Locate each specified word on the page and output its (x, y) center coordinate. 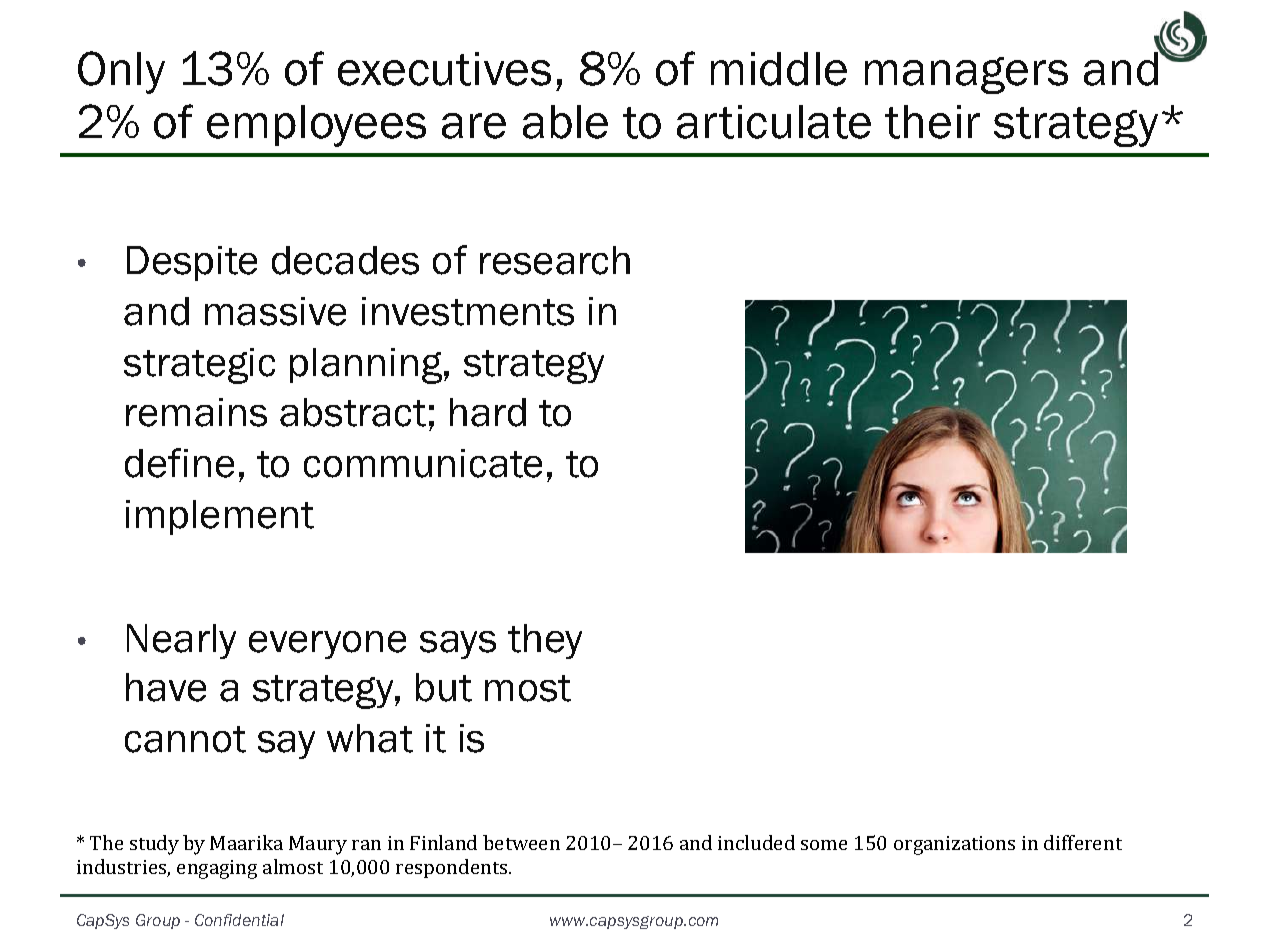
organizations (954, 845)
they (545, 641)
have (166, 687)
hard (488, 412)
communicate (423, 463)
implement (220, 517)
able (565, 122)
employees (316, 126)
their (932, 122)
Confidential (239, 920)
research (555, 260)
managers (966, 75)
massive (275, 311)
